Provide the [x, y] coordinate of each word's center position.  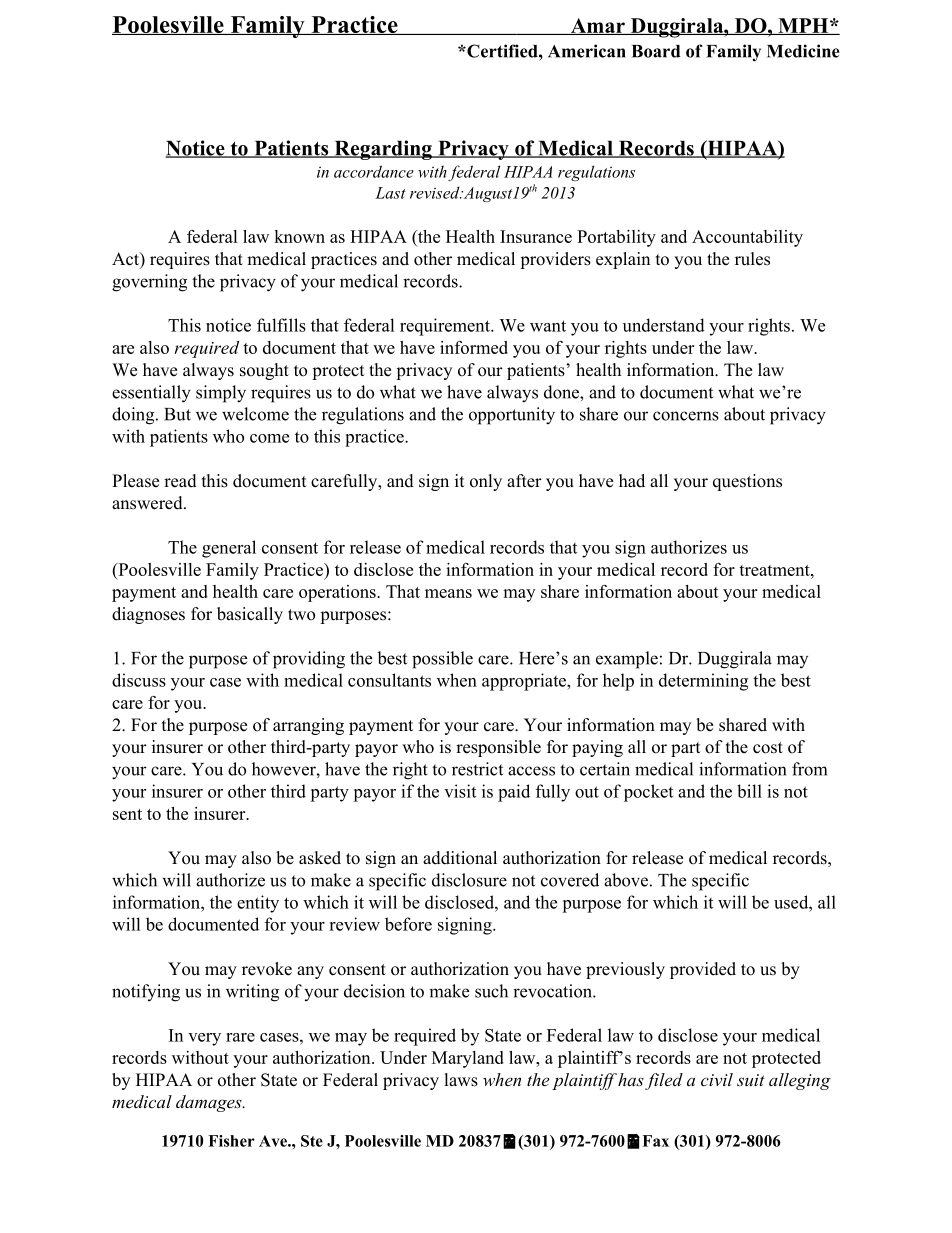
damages [210, 1103]
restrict [477, 769]
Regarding [383, 150]
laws [461, 1080]
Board [656, 51]
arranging [308, 726]
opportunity [512, 416]
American [587, 51]
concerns [686, 416]
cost [768, 748]
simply [221, 394]
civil [717, 1079]
